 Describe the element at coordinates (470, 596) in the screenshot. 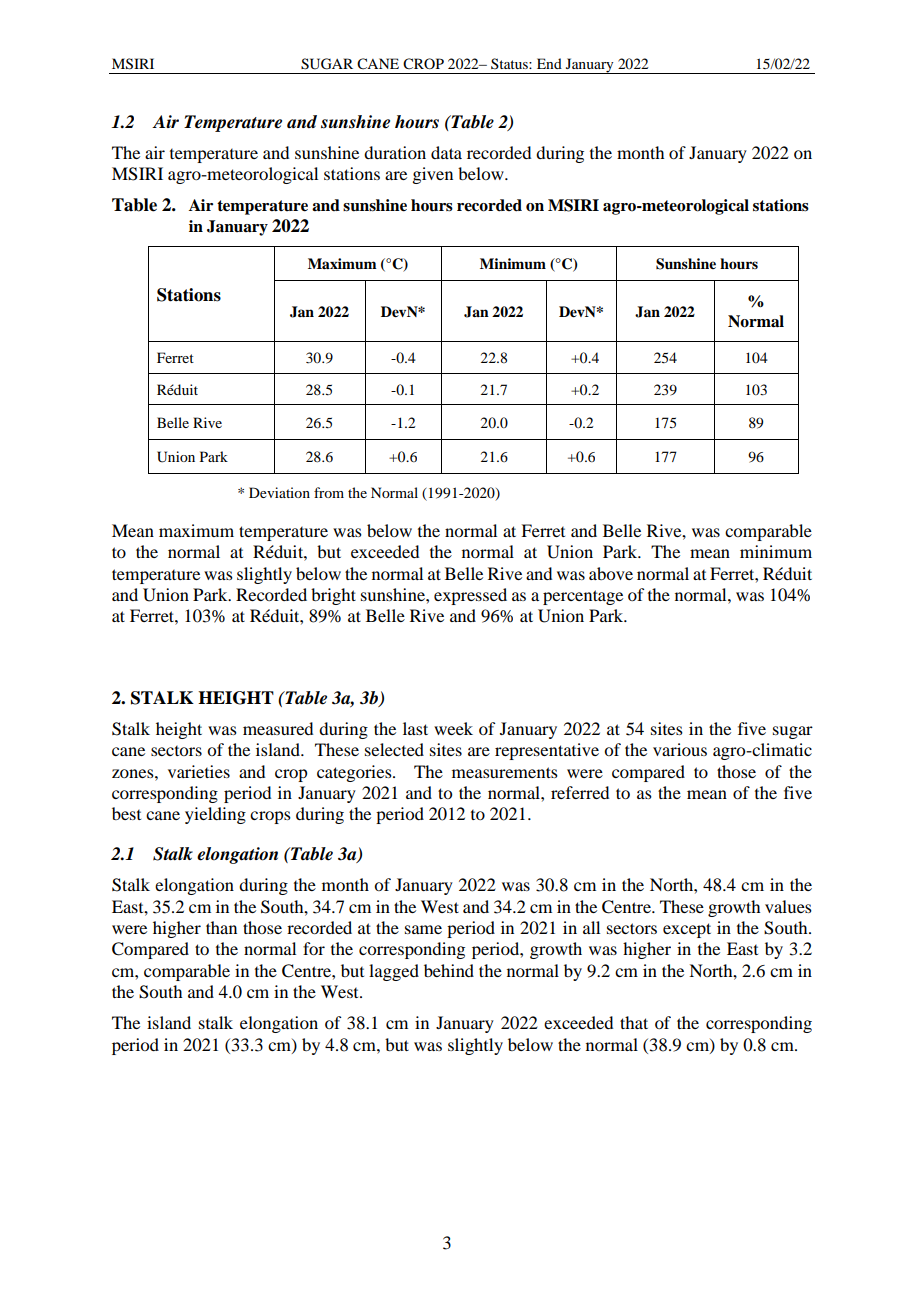

I see `expressed` at that location.
